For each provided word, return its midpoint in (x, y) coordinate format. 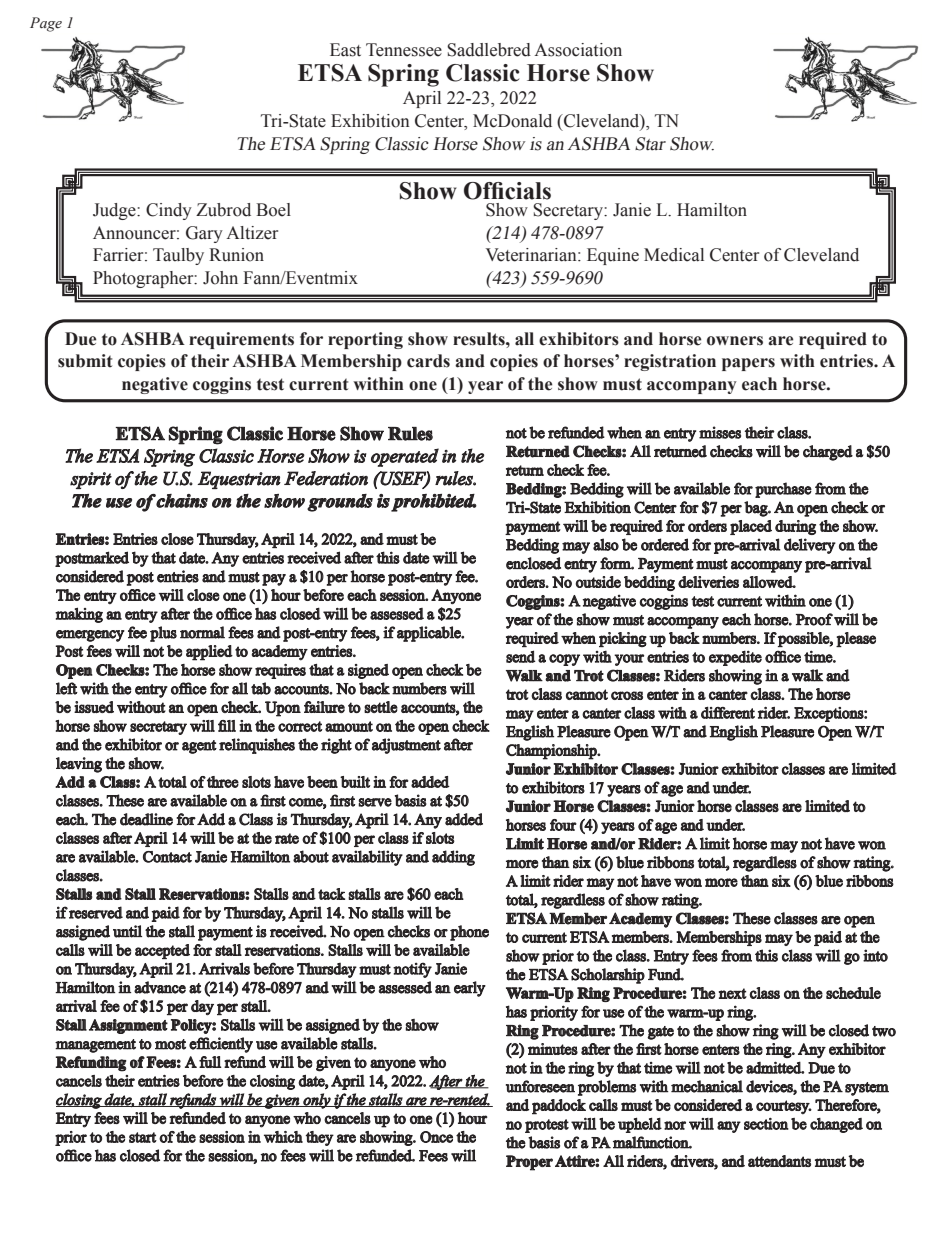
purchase (783, 490)
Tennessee (404, 50)
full (210, 1062)
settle (381, 707)
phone (469, 933)
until (127, 931)
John (220, 278)
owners (735, 341)
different (728, 713)
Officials (507, 191)
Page (46, 24)
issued (94, 707)
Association (578, 50)
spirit (91, 480)
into (875, 955)
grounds (340, 503)
